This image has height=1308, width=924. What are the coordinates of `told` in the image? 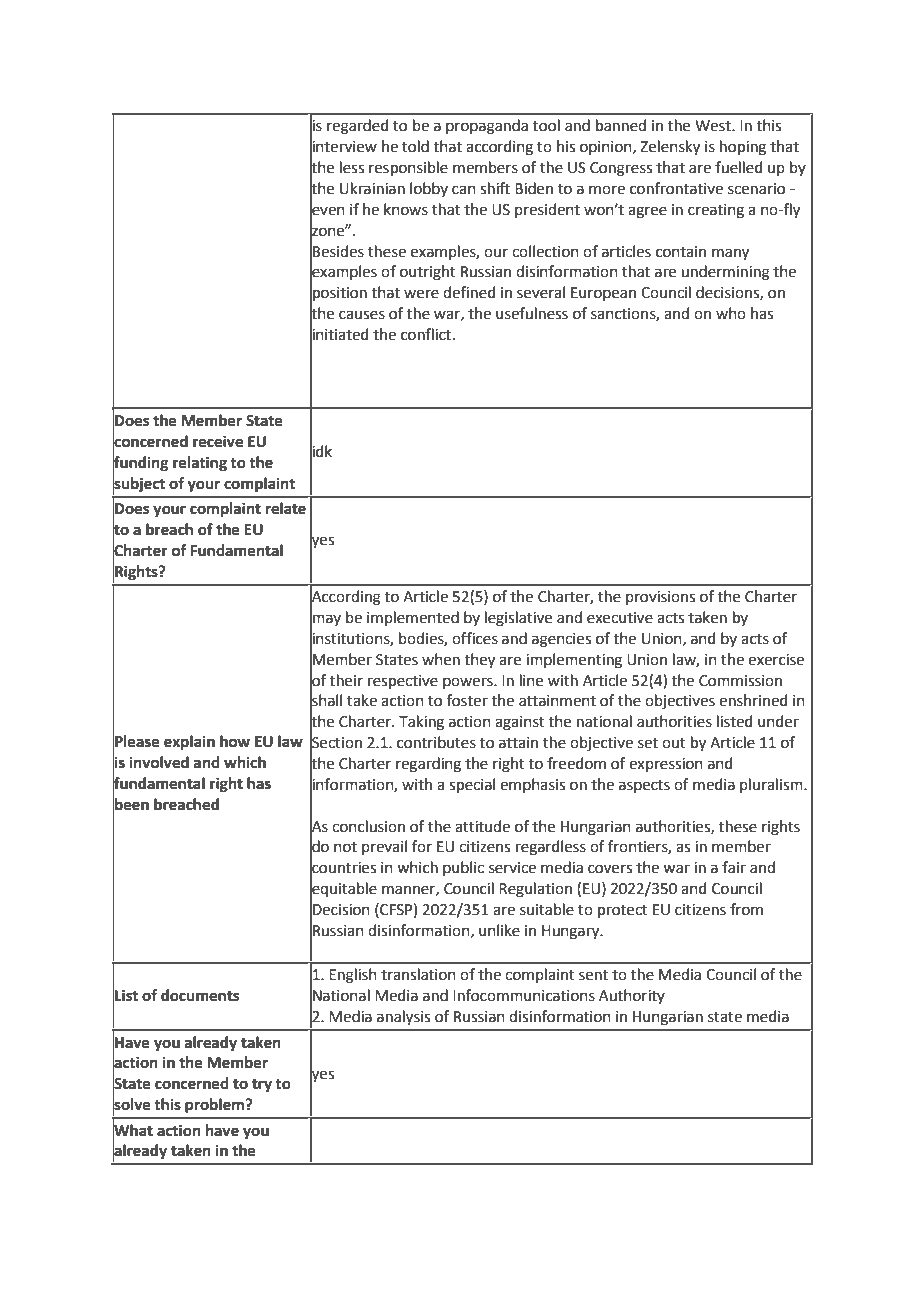 It's located at (415, 146).
